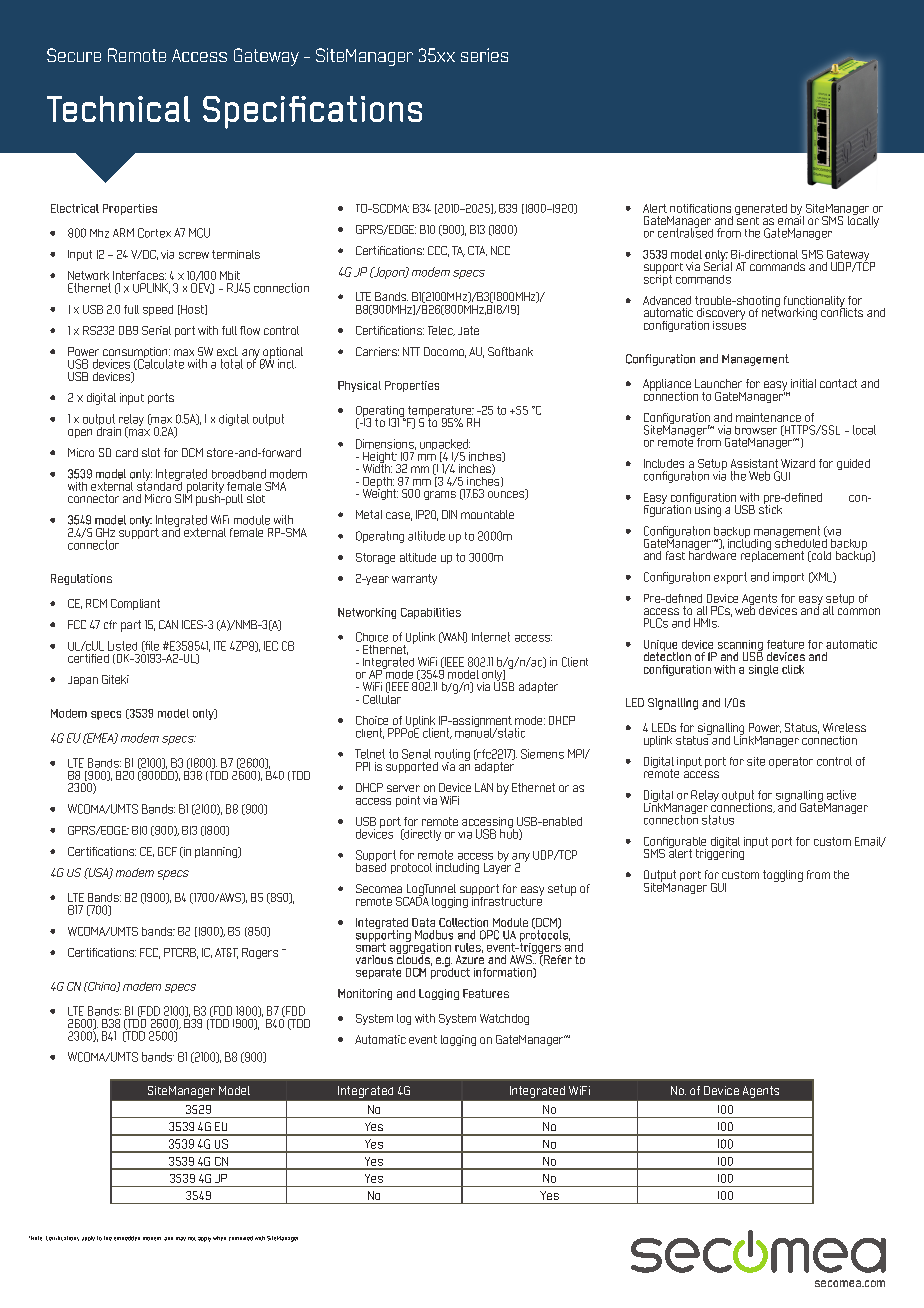 The height and width of the document is (1308, 924). Describe the element at coordinates (159, 485) in the document. I see `standard` at that location.
